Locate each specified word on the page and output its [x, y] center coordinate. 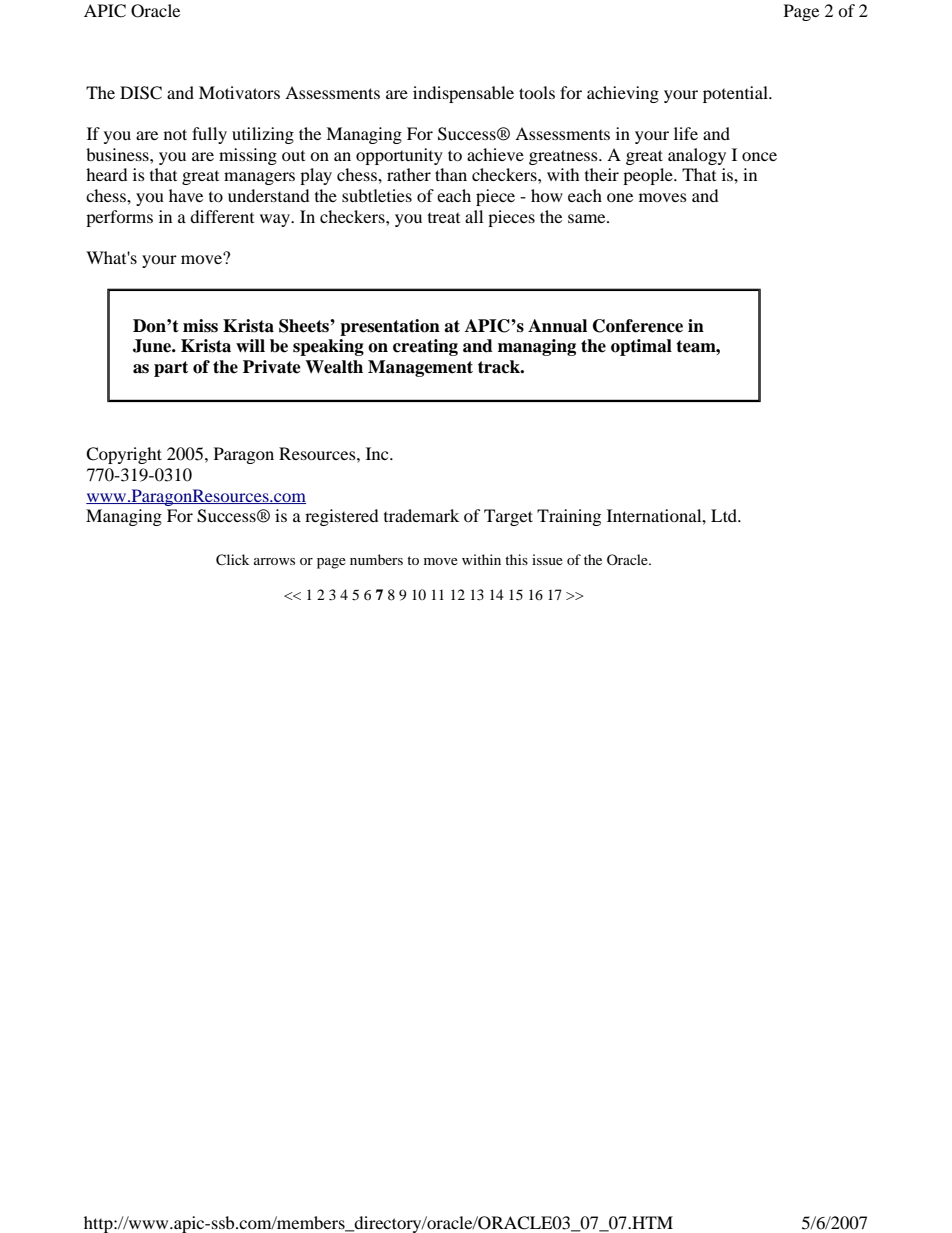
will [250, 345]
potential [736, 94]
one [620, 197]
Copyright [124, 455]
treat [444, 217]
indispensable [463, 94]
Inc [378, 453]
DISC [141, 93]
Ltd [725, 515]
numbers [376, 559]
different [222, 216]
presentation [390, 327]
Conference [638, 326]
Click [232, 560]
